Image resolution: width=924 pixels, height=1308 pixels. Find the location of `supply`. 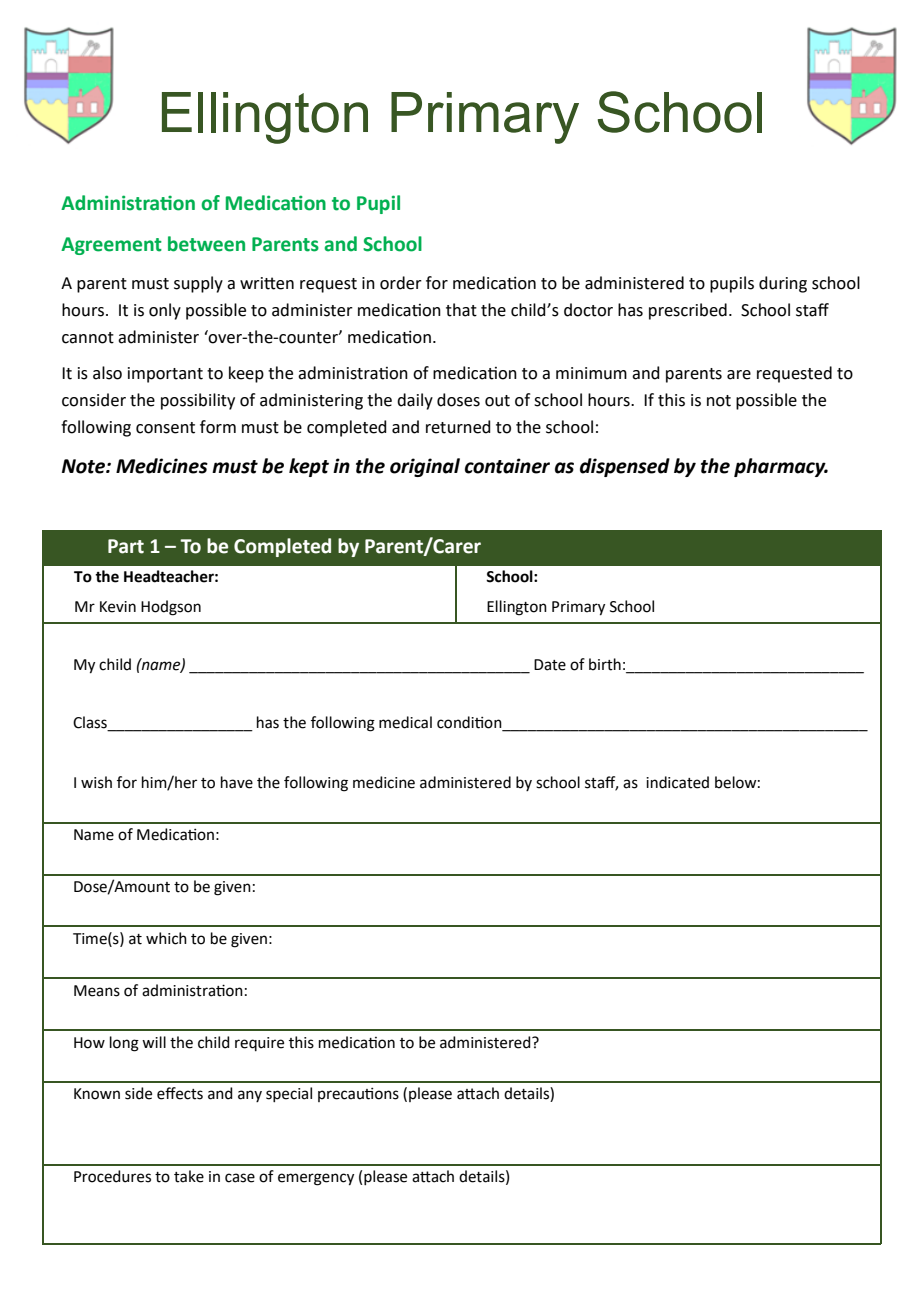

supply is located at coordinates (198, 284).
